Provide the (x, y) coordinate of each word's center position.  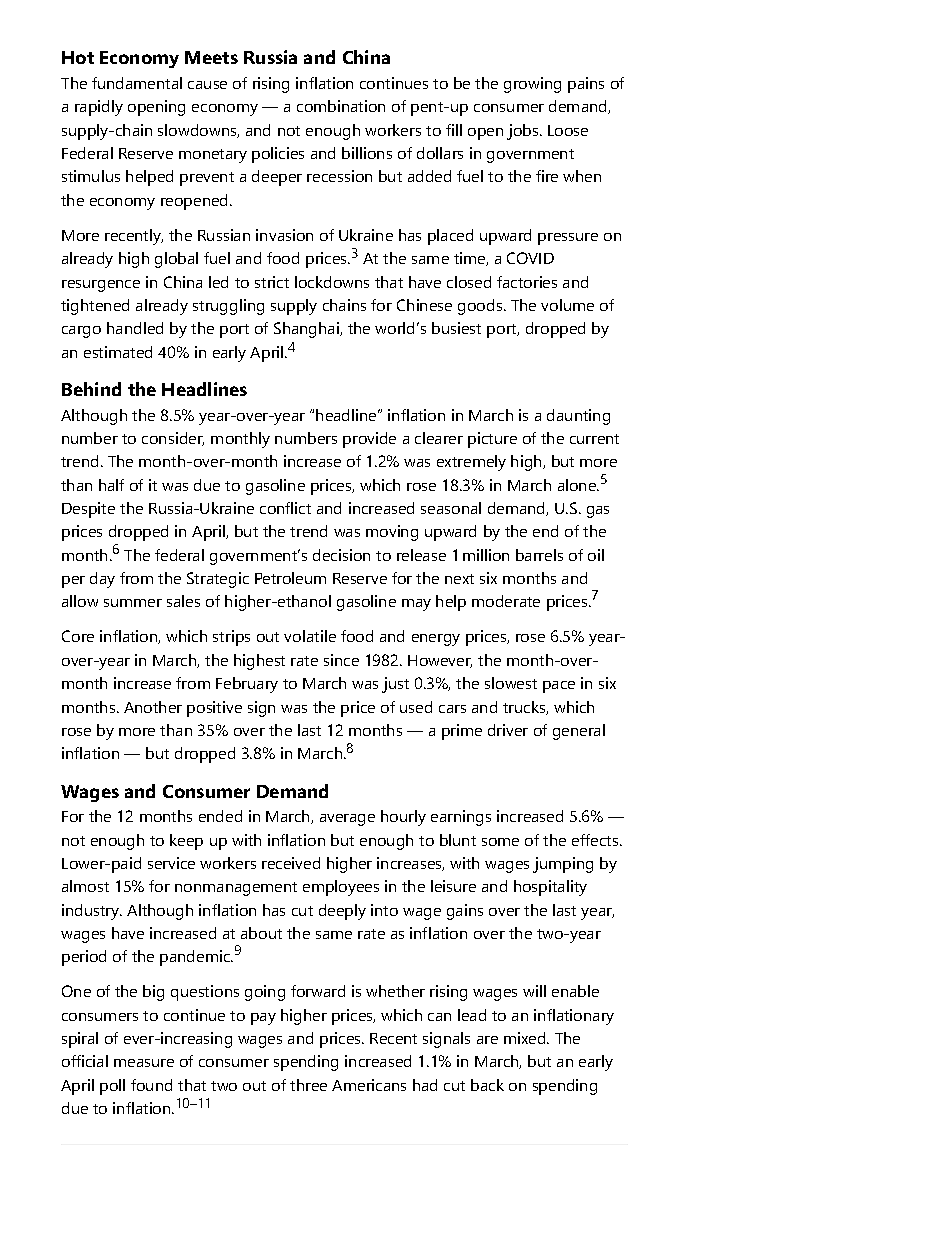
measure (144, 1063)
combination (341, 106)
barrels (539, 555)
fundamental (137, 83)
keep (186, 842)
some (500, 842)
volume (567, 305)
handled (135, 328)
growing (532, 85)
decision (341, 555)
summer (133, 603)
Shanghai (307, 330)
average (347, 820)
